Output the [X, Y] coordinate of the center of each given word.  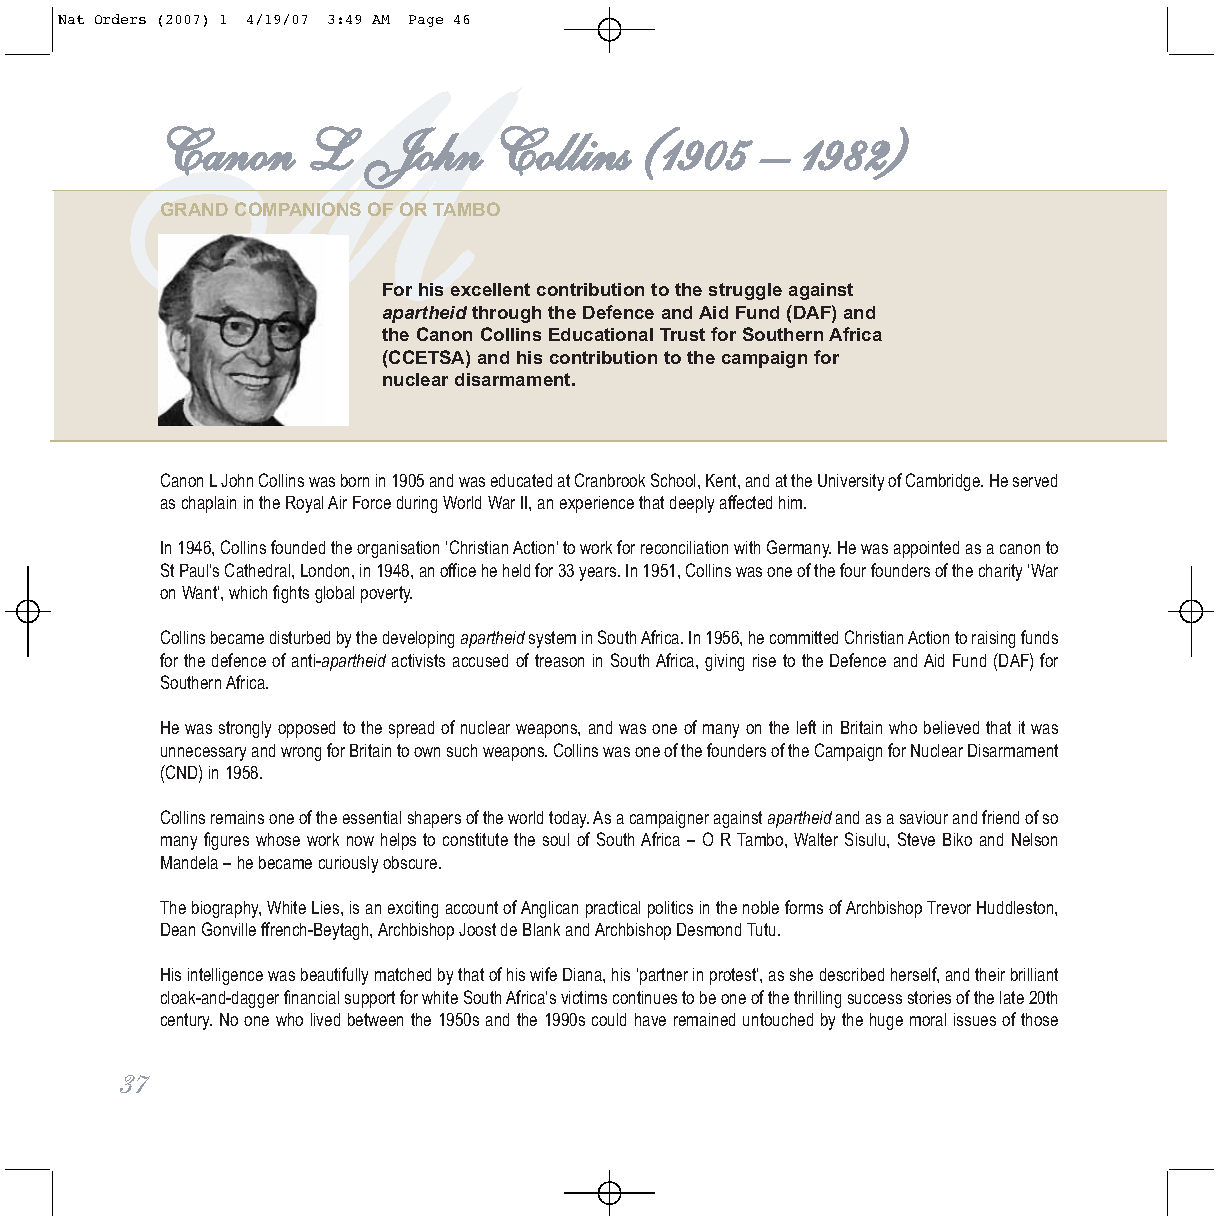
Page [426, 21]
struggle [745, 291]
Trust [682, 334]
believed [951, 727]
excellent [490, 289]
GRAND [194, 209]
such [462, 750]
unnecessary [203, 754]
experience [597, 504]
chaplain [209, 504]
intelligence [225, 976]
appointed [926, 549]
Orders [120, 19]
